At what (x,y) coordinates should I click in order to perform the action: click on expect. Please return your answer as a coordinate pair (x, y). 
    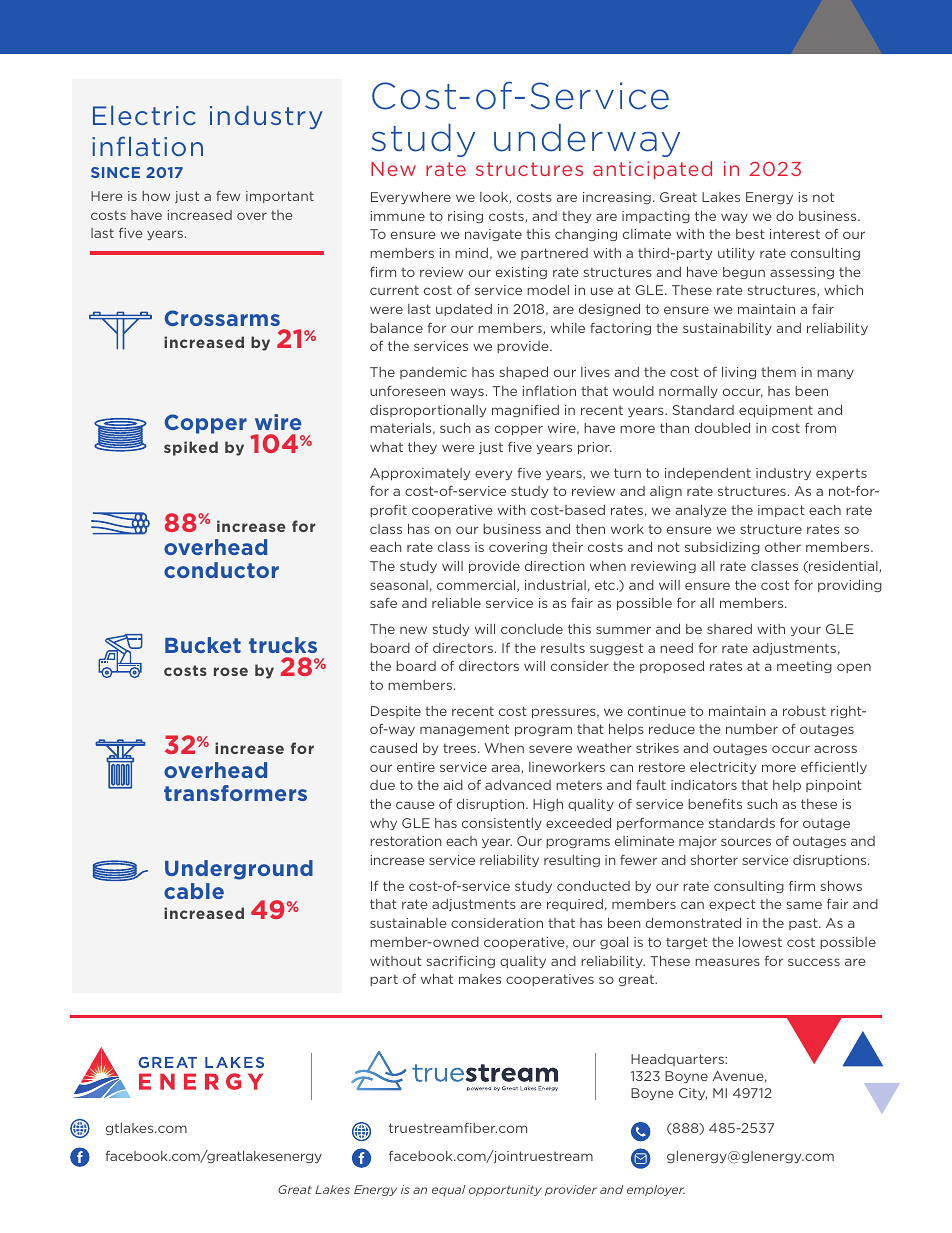
    Looking at the image, I should click on (732, 905).
